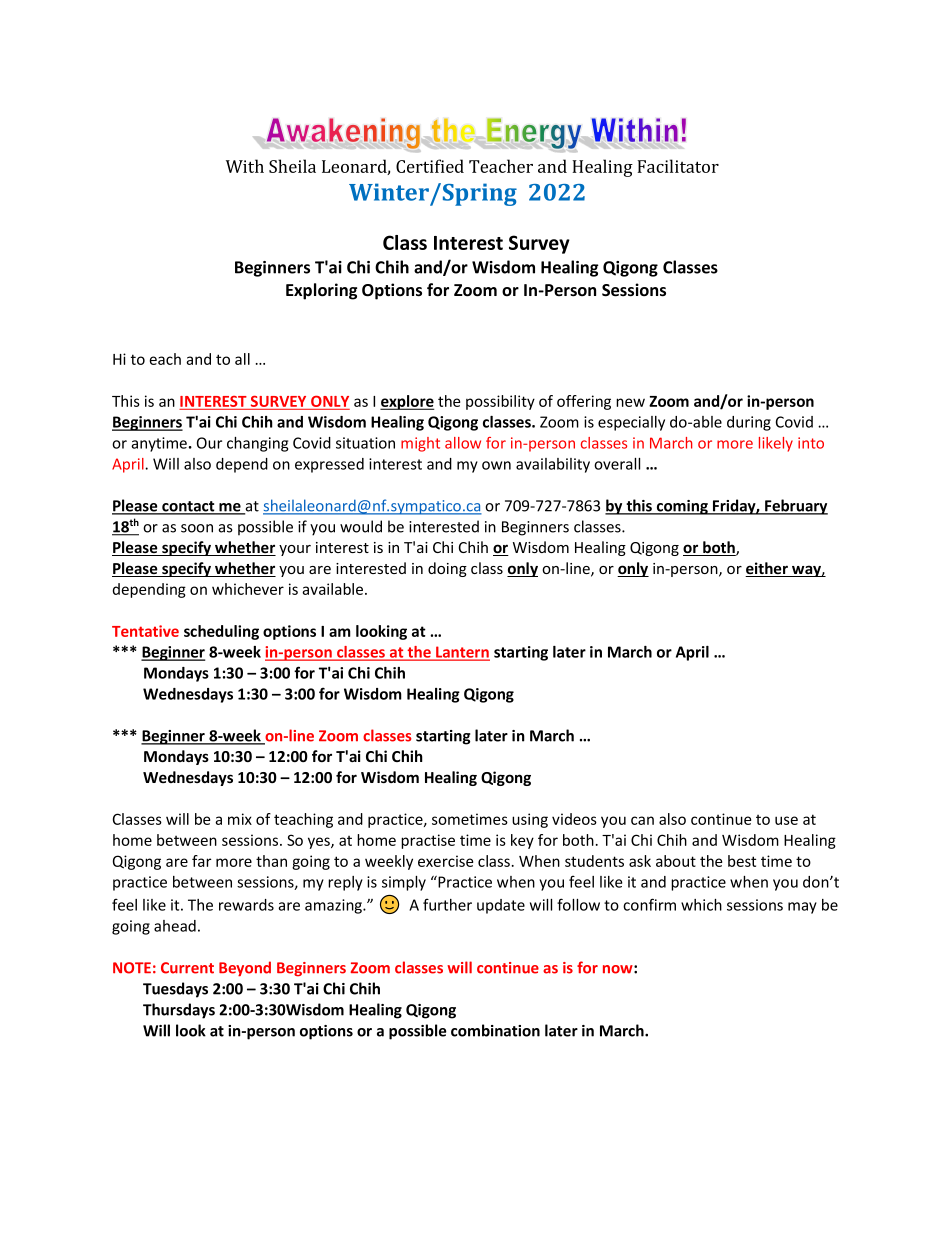 This screenshot has height=1233, width=952. I want to click on possibility, so click(500, 402).
